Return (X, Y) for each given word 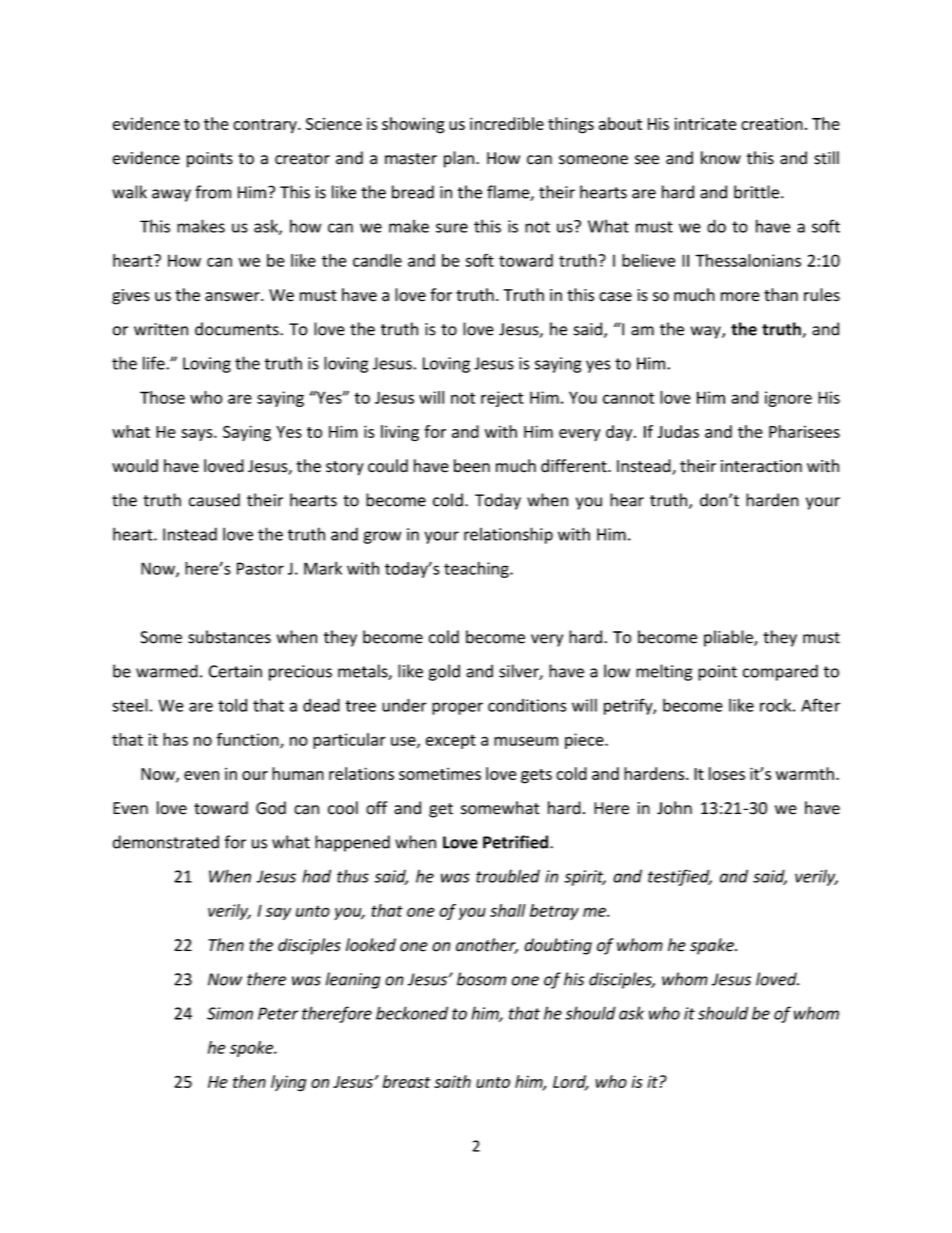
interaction (761, 466)
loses (727, 773)
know (721, 158)
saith (452, 1081)
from (213, 192)
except (451, 741)
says (198, 435)
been (472, 466)
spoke (253, 1049)
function (248, 740)
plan (459, 159)
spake (713, 946)
